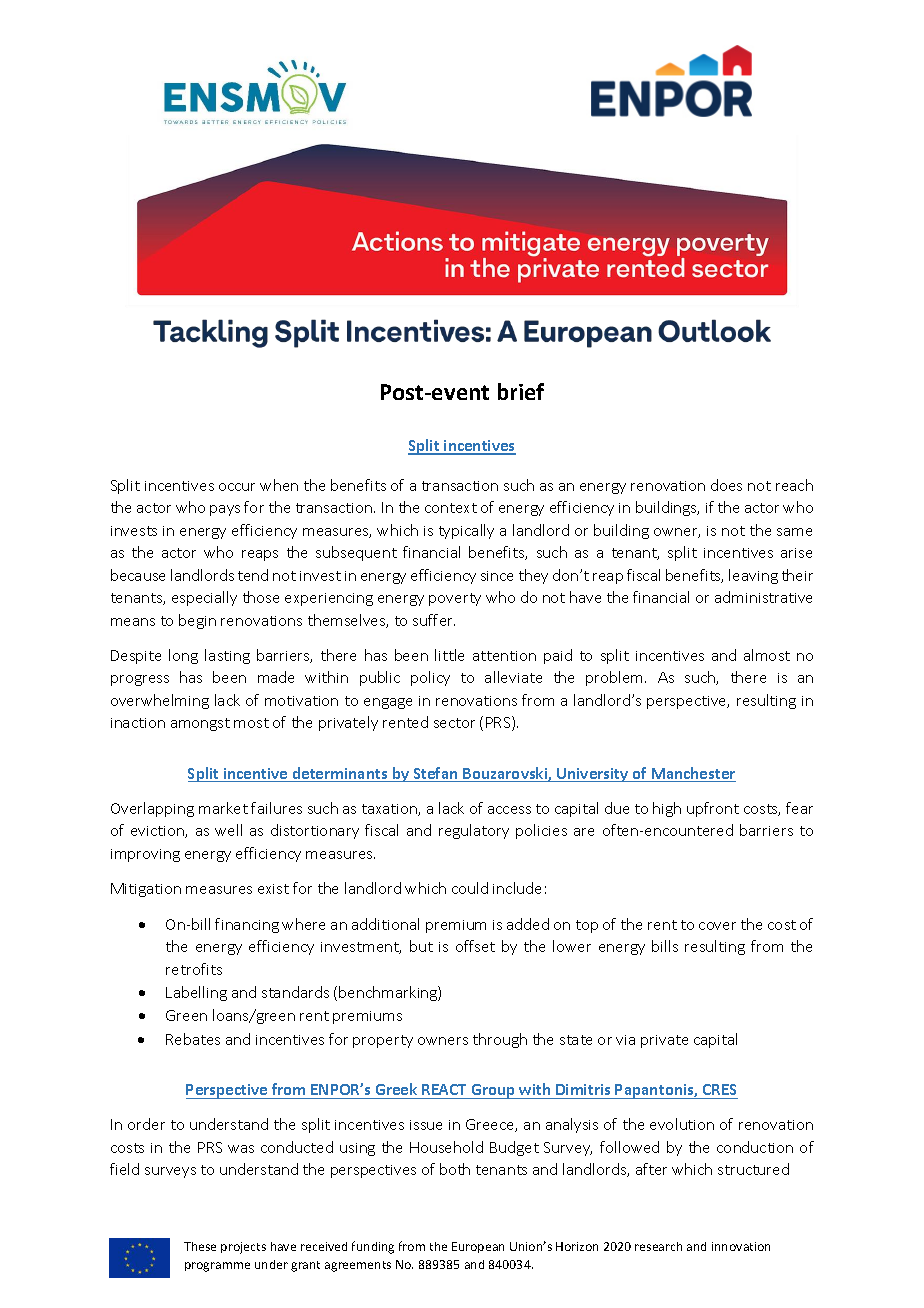 The width and height of the page is (924, 1308). What do you see at coordinates (726, 485) in the page?
I see `does` at bounding box center [726, 485].
